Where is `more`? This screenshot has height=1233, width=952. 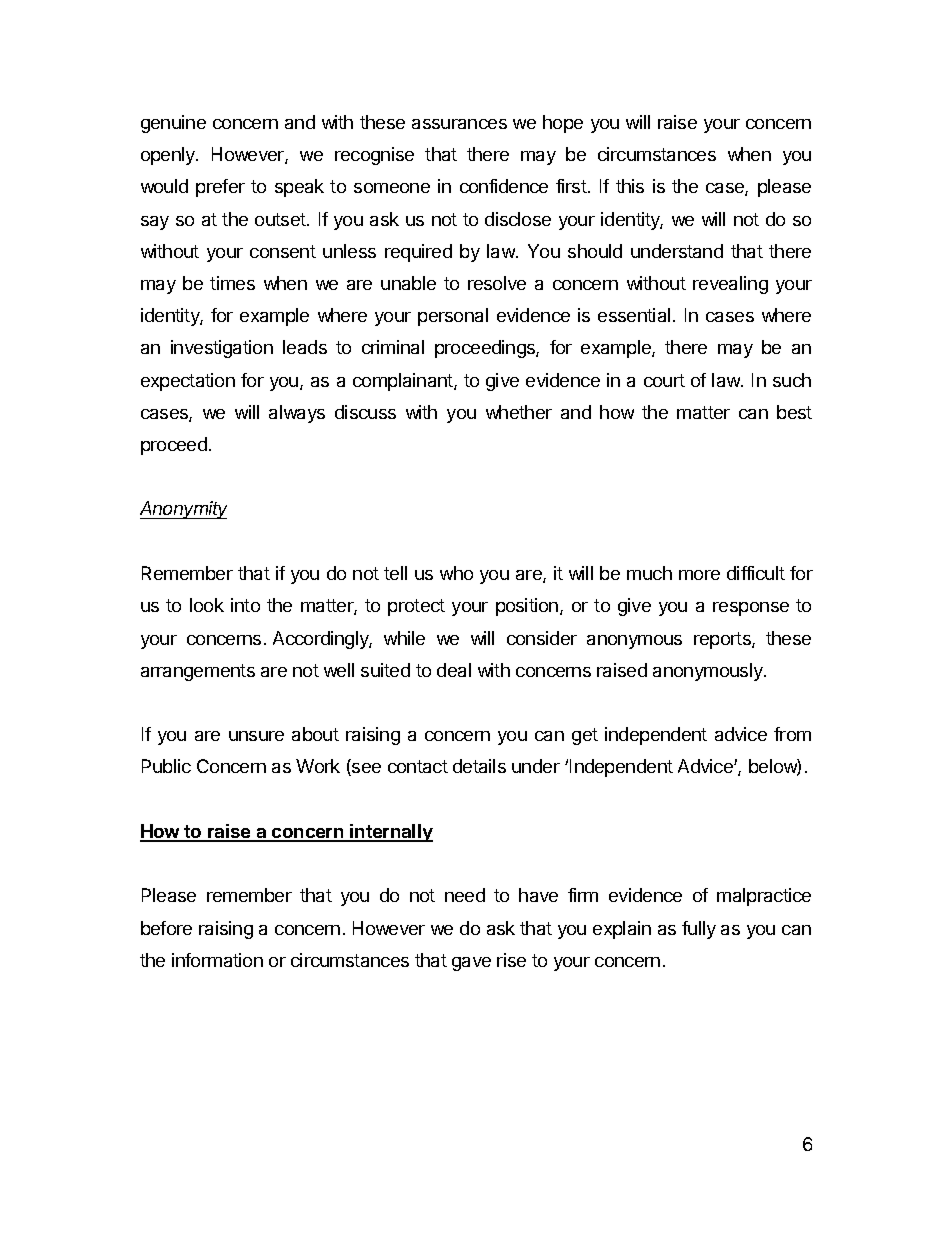
more is located at coordinates (699, 575).
